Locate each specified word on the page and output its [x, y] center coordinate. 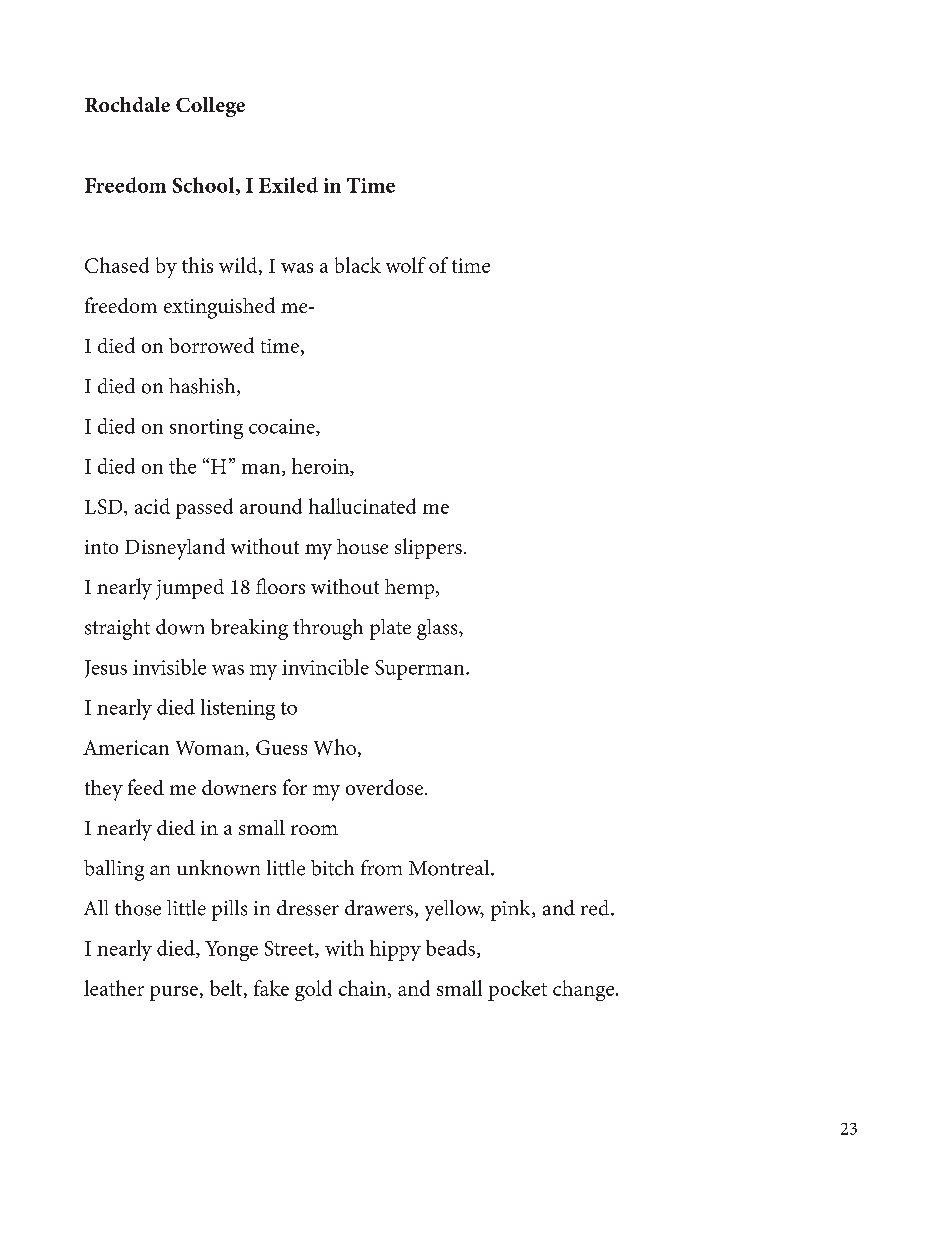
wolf [406, 265]
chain [364, 989]
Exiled [288, 185]
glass [438, 629]
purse [174, 993]
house [362, 546]
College [210, 107]
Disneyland [175, 549]
